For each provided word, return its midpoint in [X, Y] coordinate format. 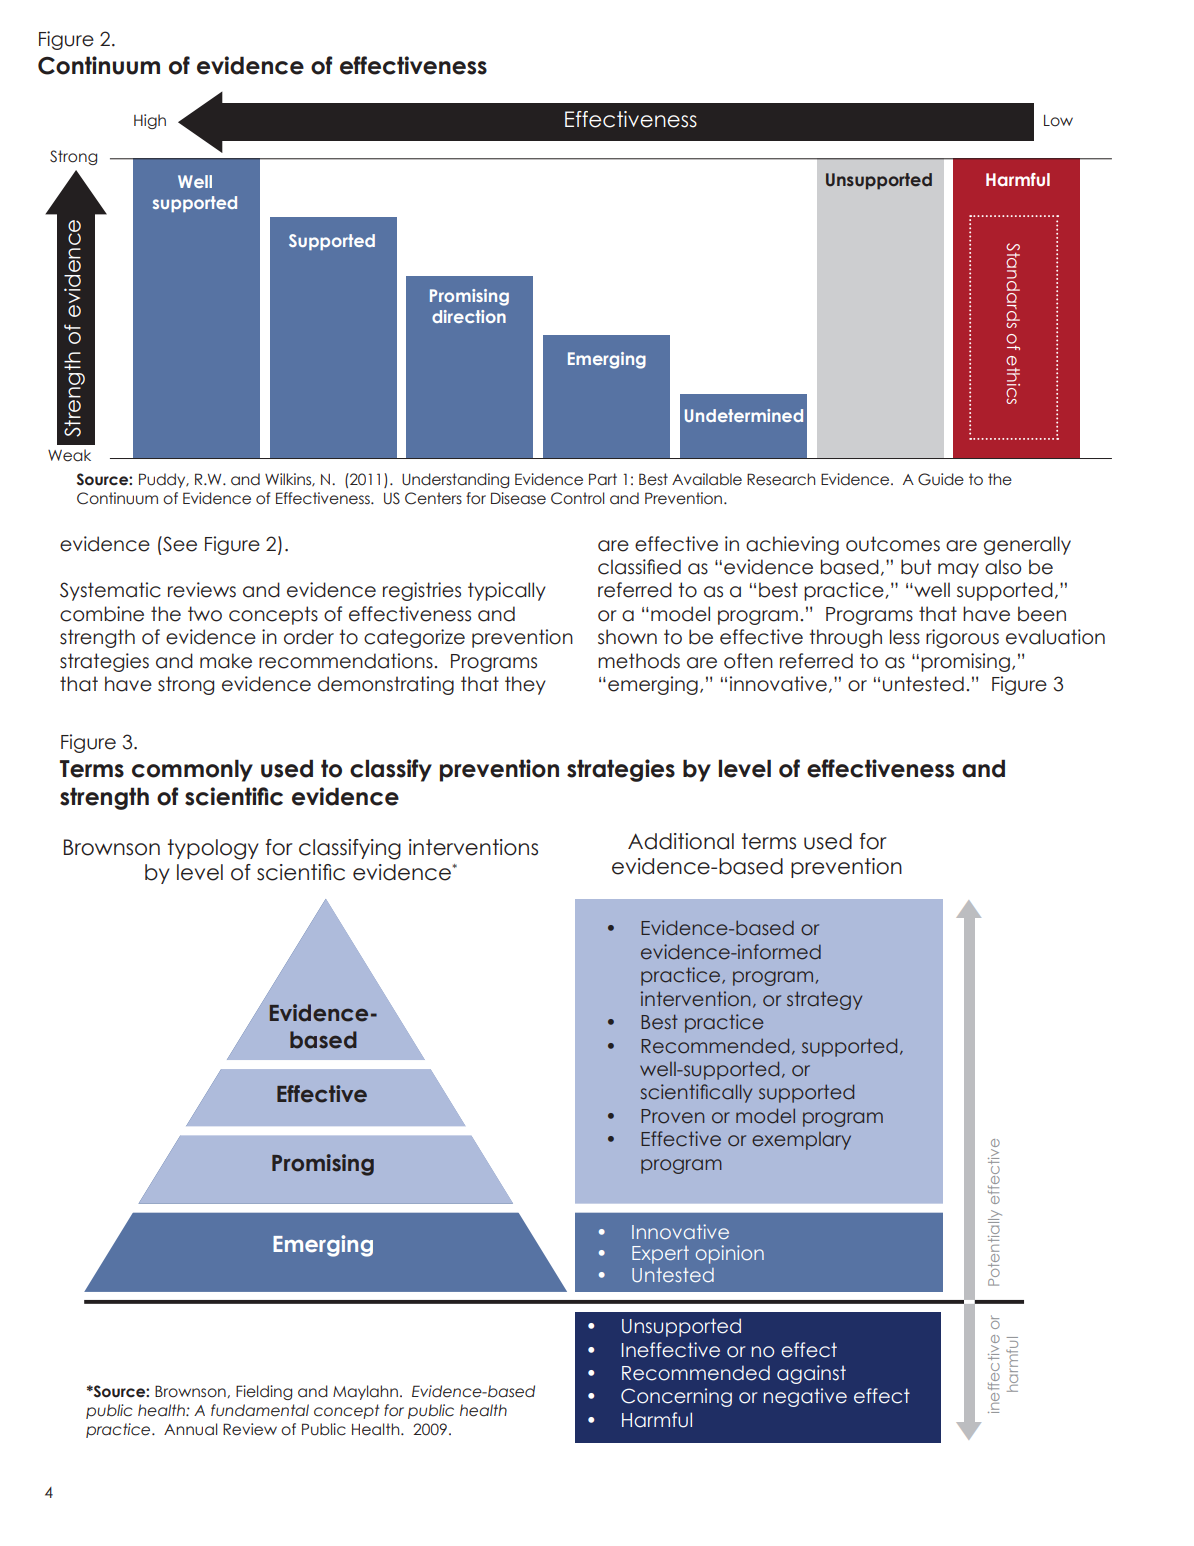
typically [507, 591]
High [150, 121]
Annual [190, 1429]
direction [469, 316]
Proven [672, 1116]
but [916, 567]
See [179, 544]
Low [1058, 121]
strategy [824, 1000]
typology [213, 849]
